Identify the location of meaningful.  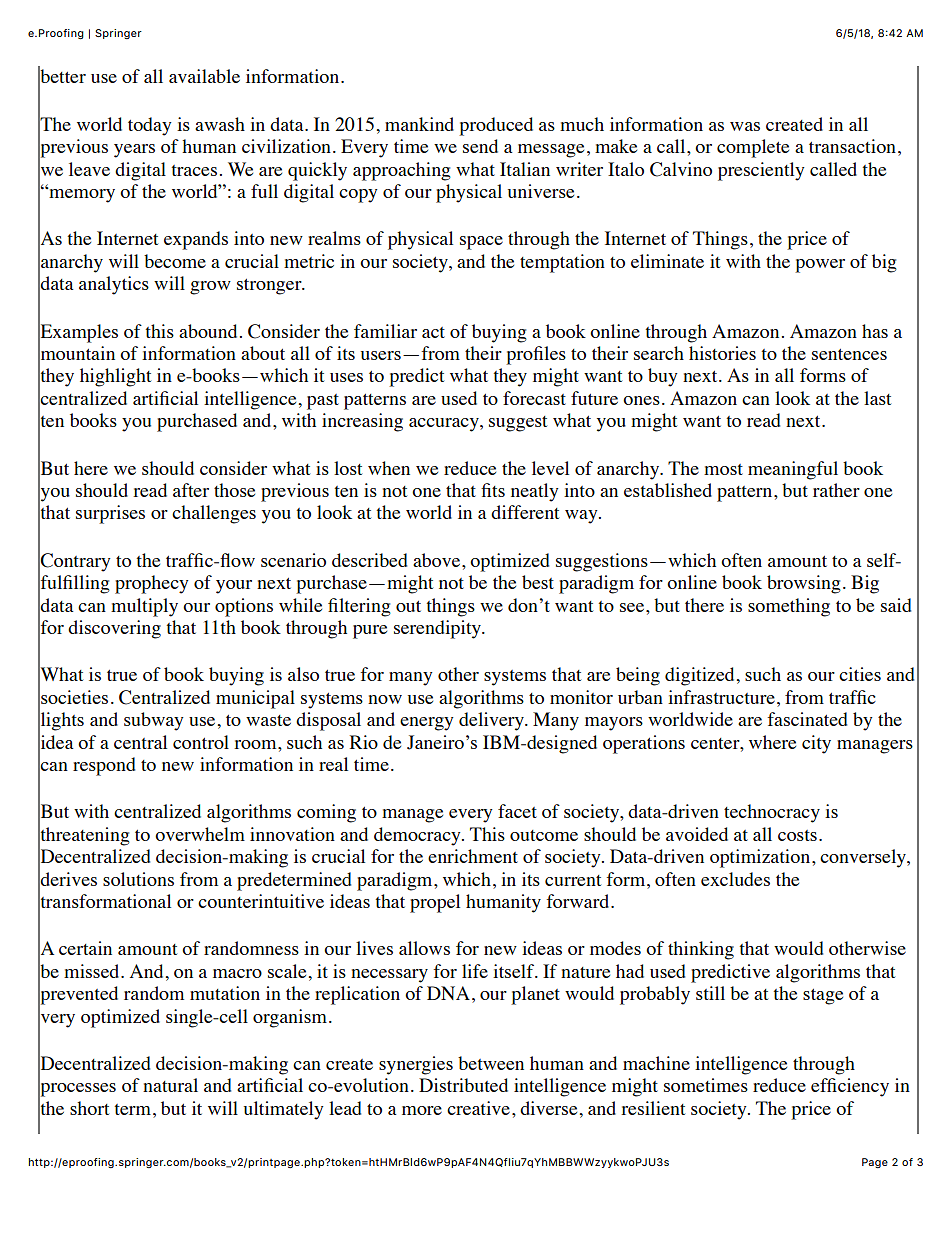
(793, 470).
